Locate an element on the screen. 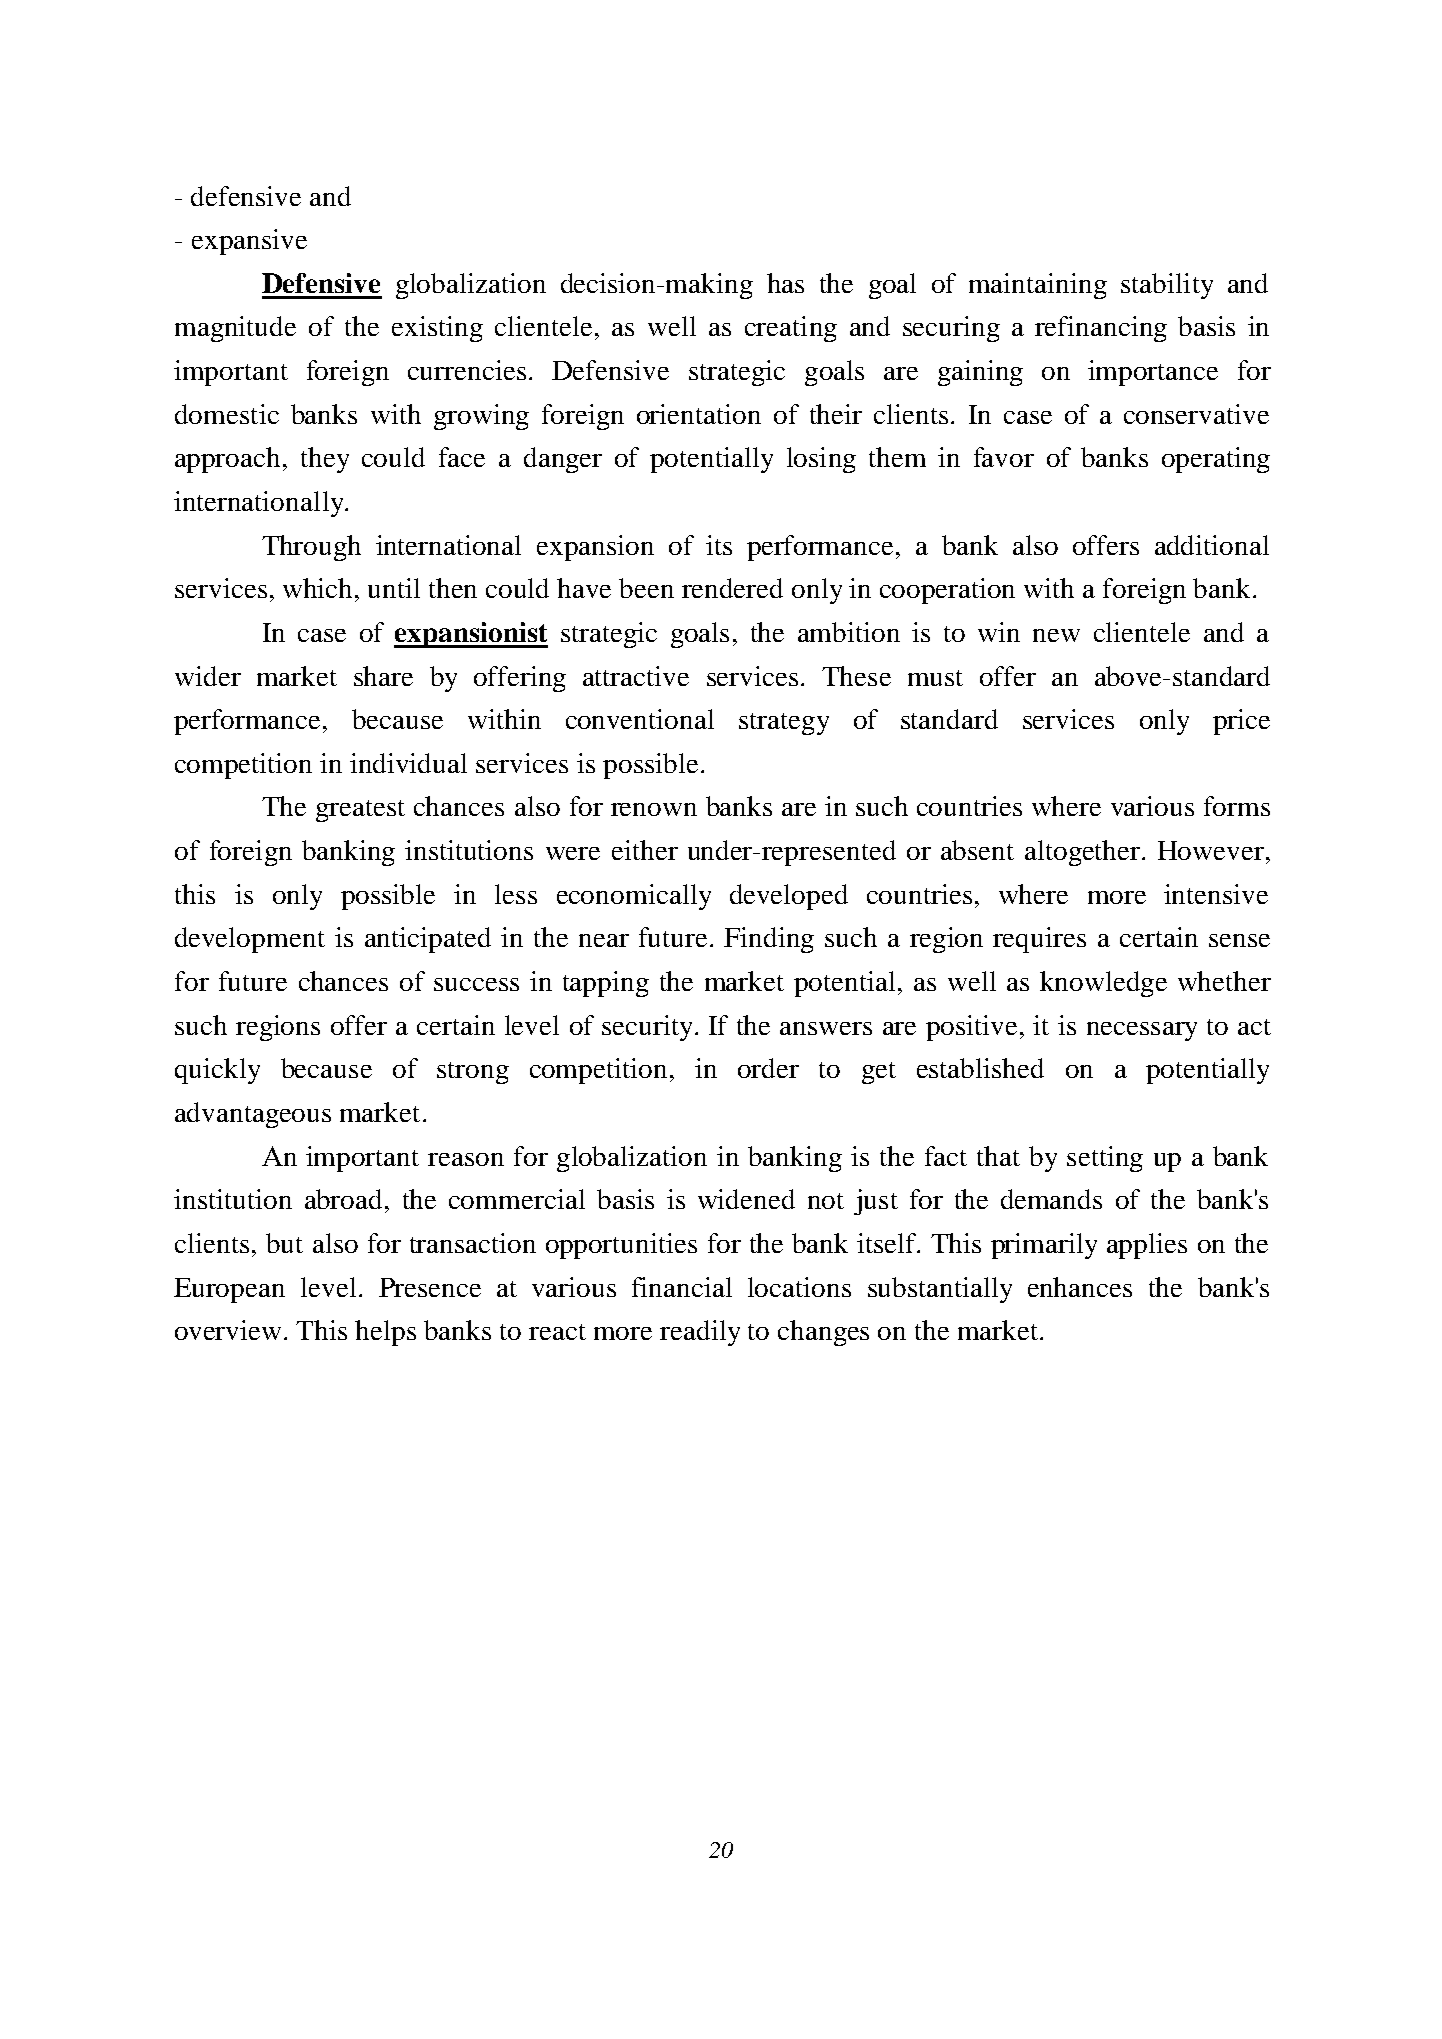  losing is located at coordinates (821, 460).
